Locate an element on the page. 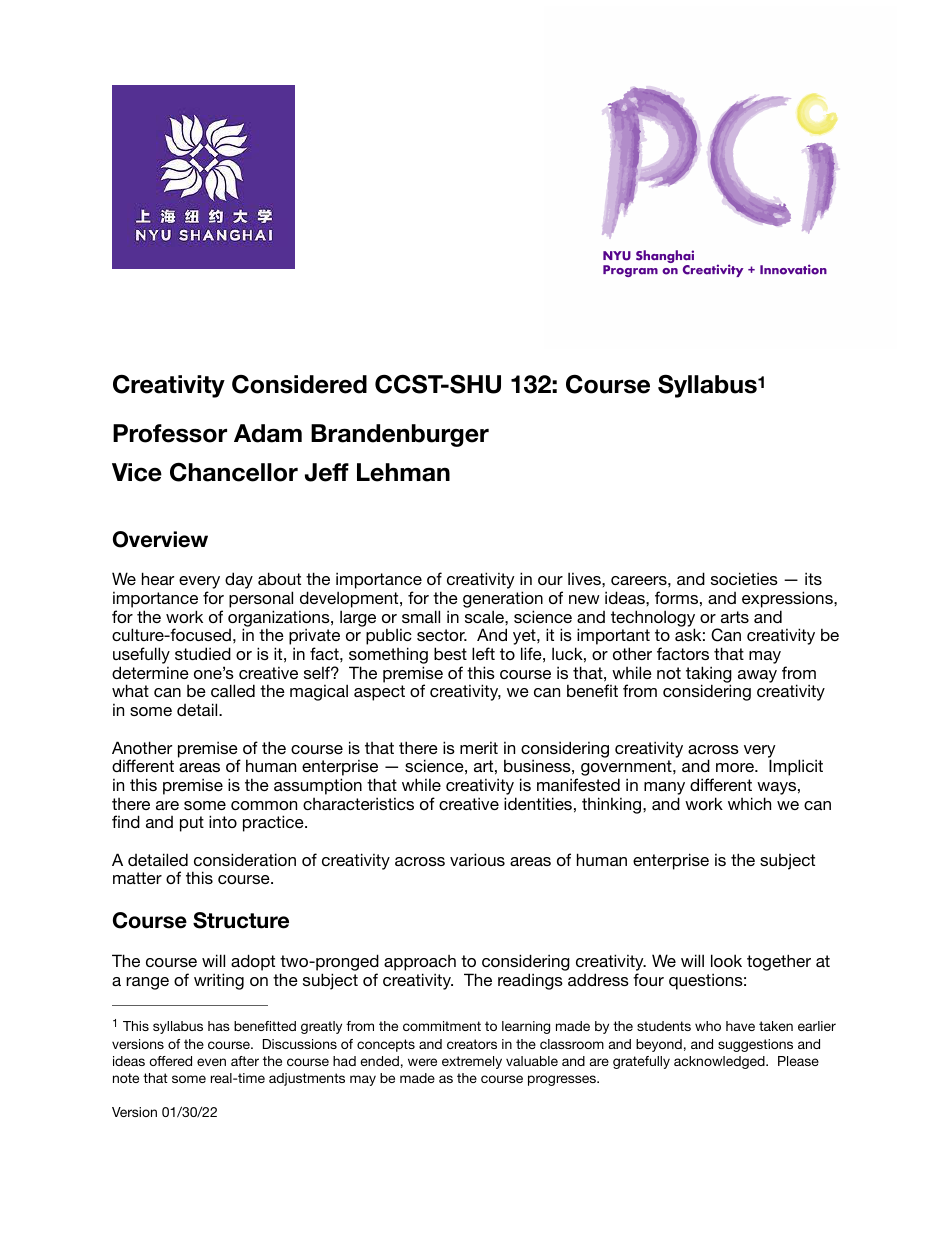 This image has width=952, height=1233. Structure is located at coordinates (241, 920).
